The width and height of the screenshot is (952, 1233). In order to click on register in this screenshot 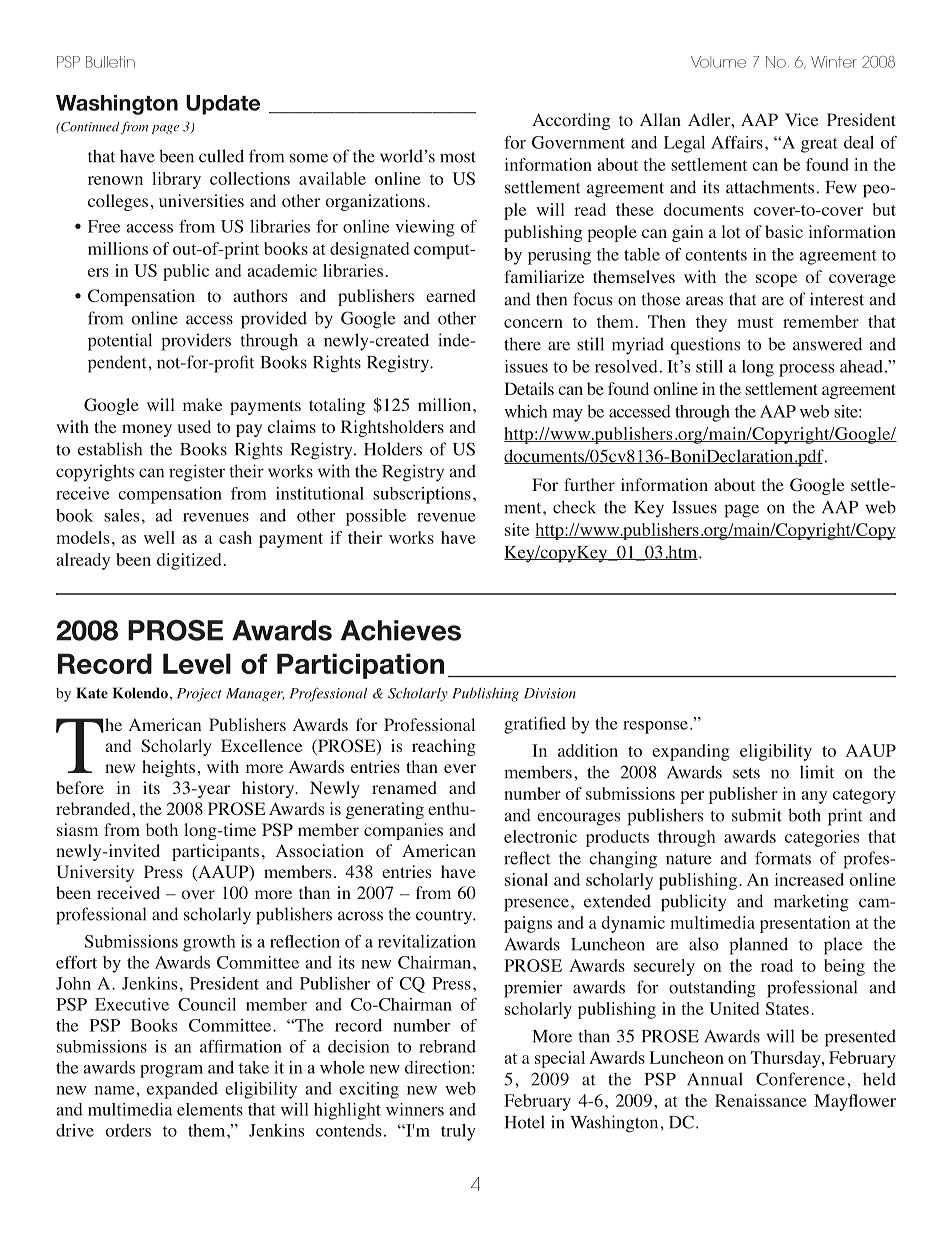, I will do `click(197, 473)`.
